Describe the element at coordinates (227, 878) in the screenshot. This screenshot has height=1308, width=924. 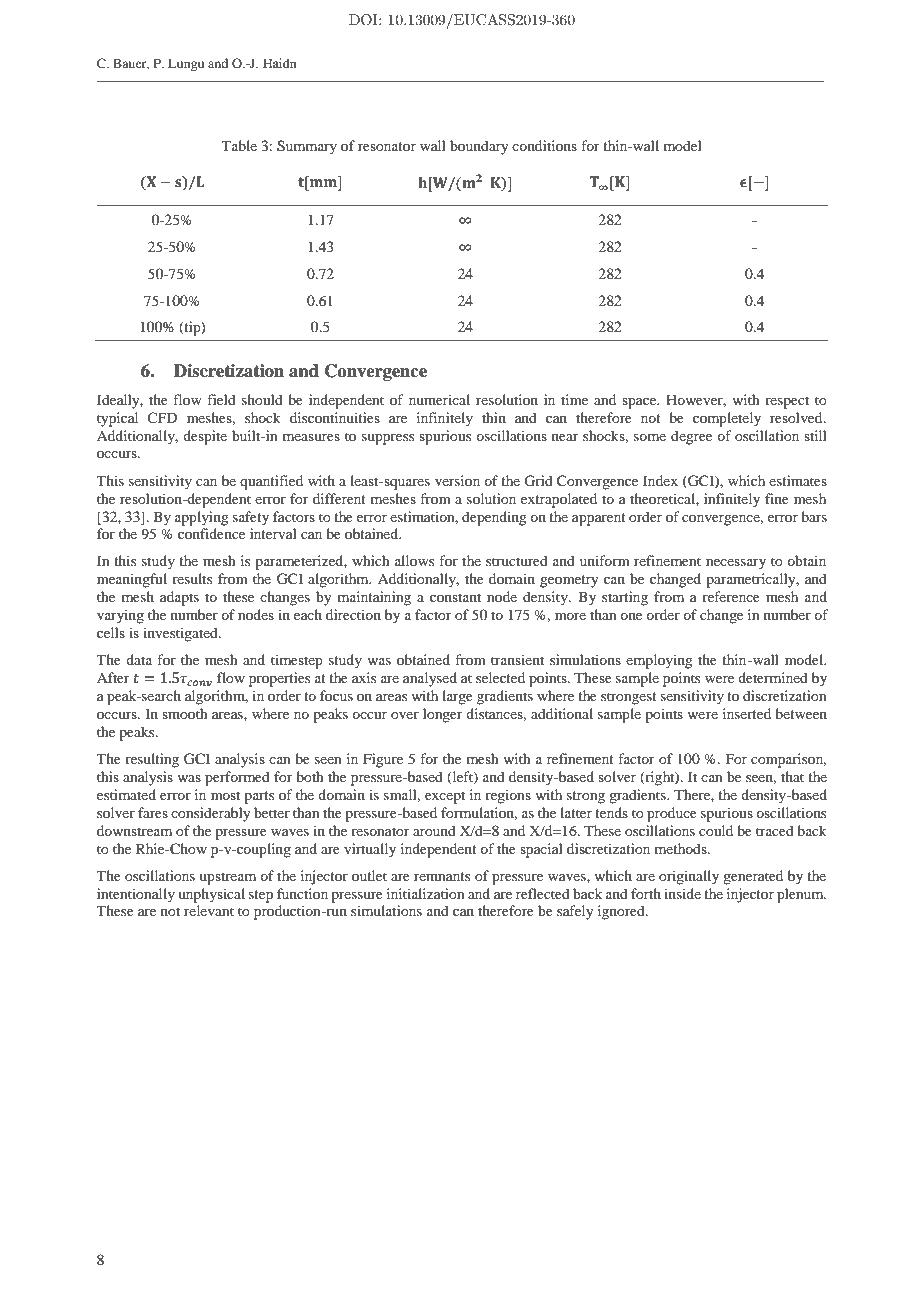
I see `upstream` at that location.
